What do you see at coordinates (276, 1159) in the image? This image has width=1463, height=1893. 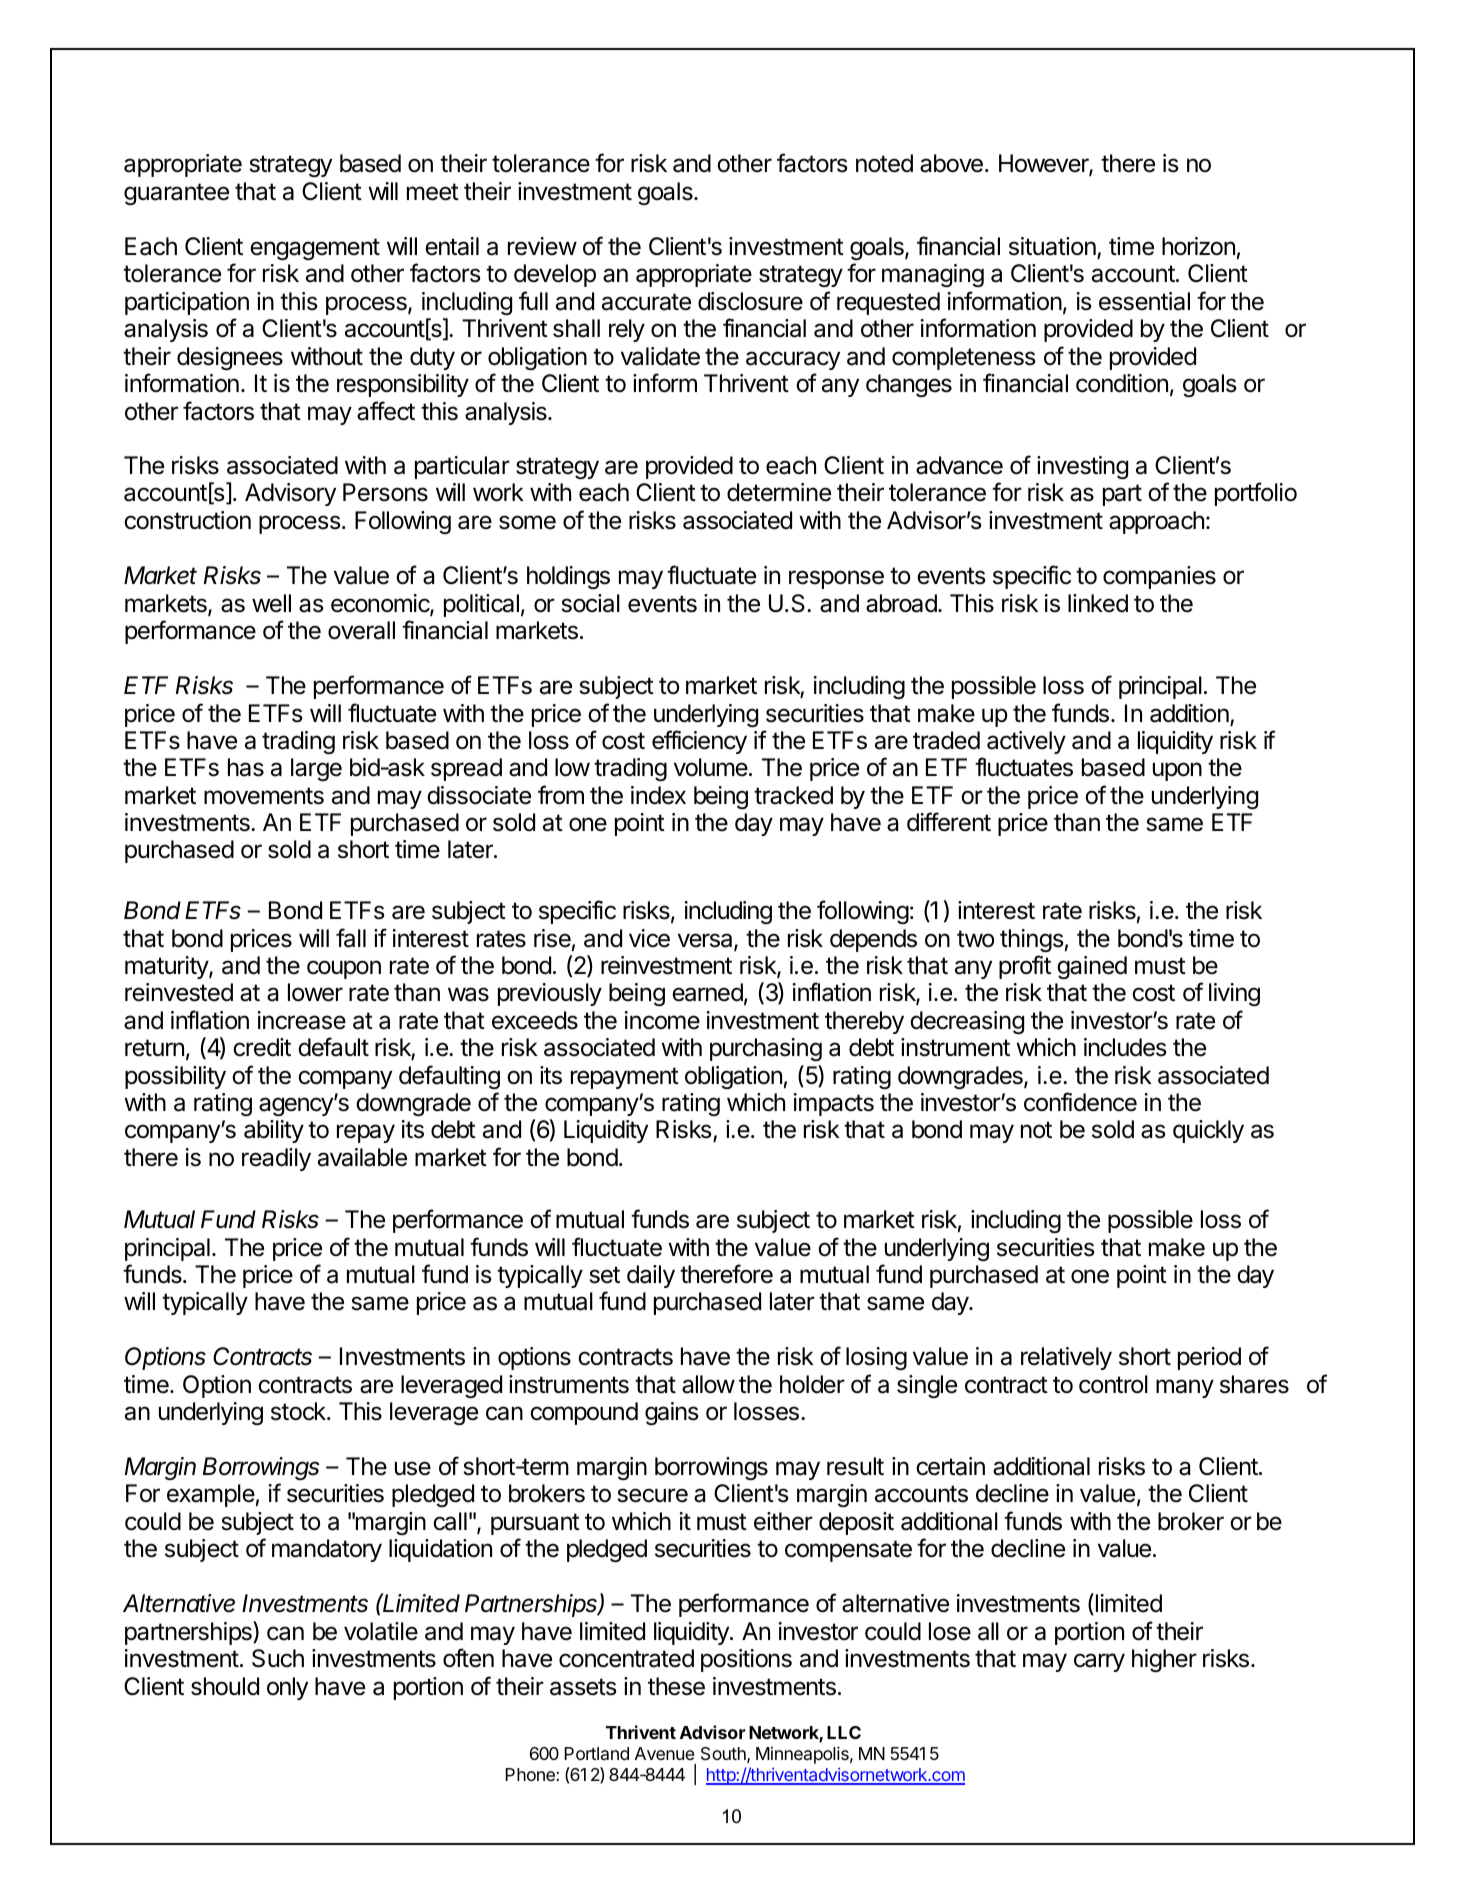 I see `readily` at bounding box center [276, 1159].
